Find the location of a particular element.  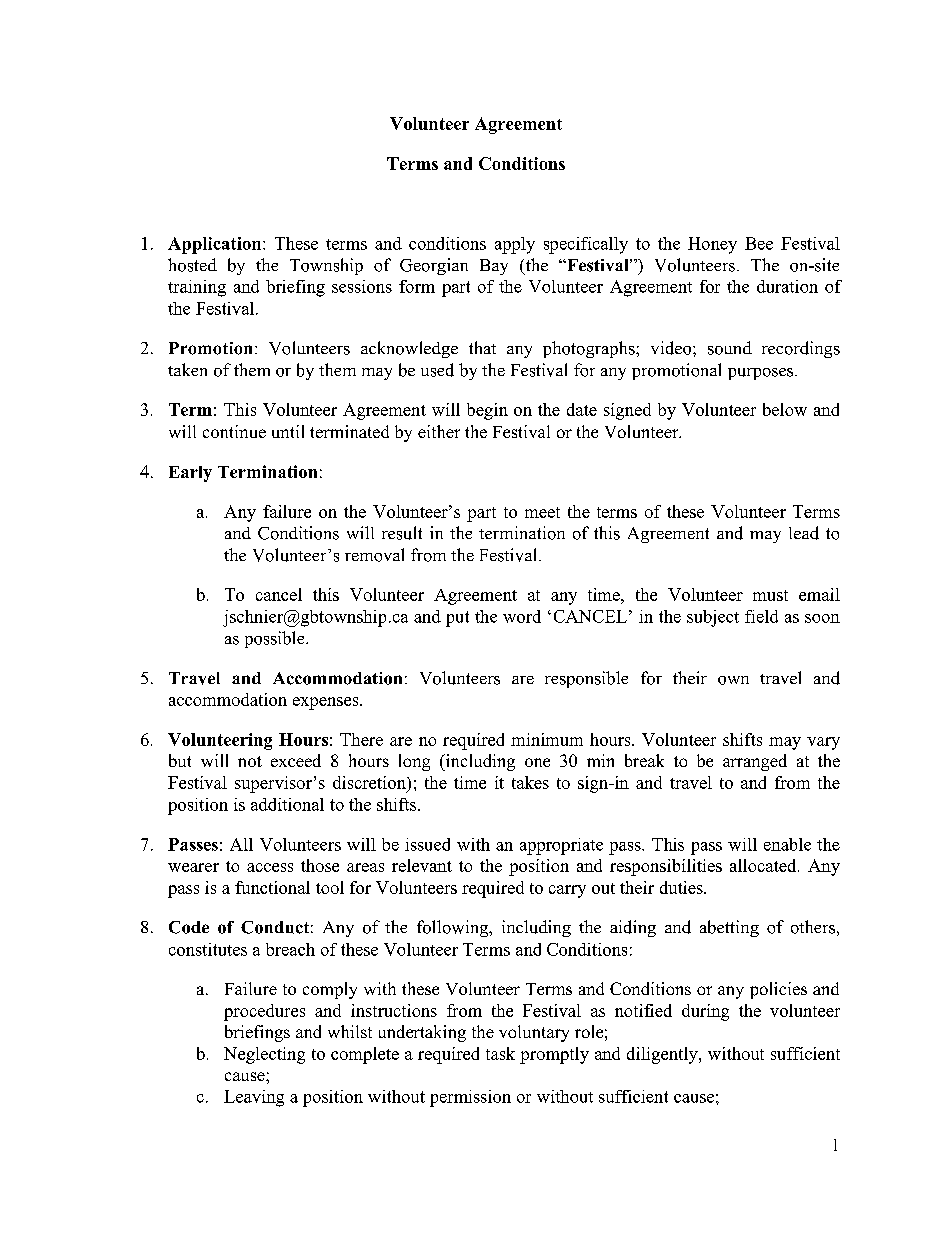

Neglecting is located at coordinates (264, 1055).
